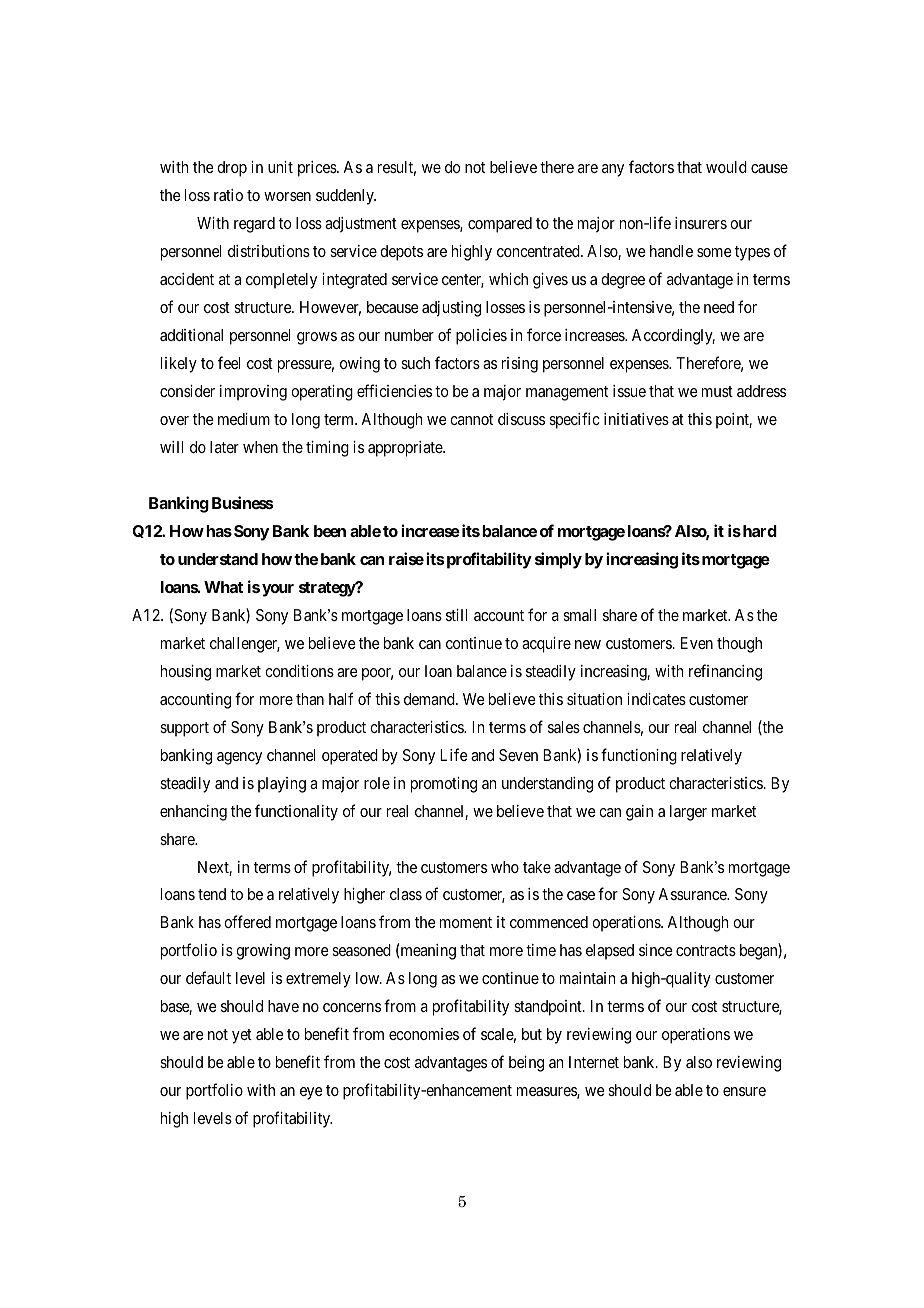 The width and height of the page is (924, 1308). What do you see at coordinates (245, 645) in the page?
I see `challenger` at bounding box center [245, 645].
